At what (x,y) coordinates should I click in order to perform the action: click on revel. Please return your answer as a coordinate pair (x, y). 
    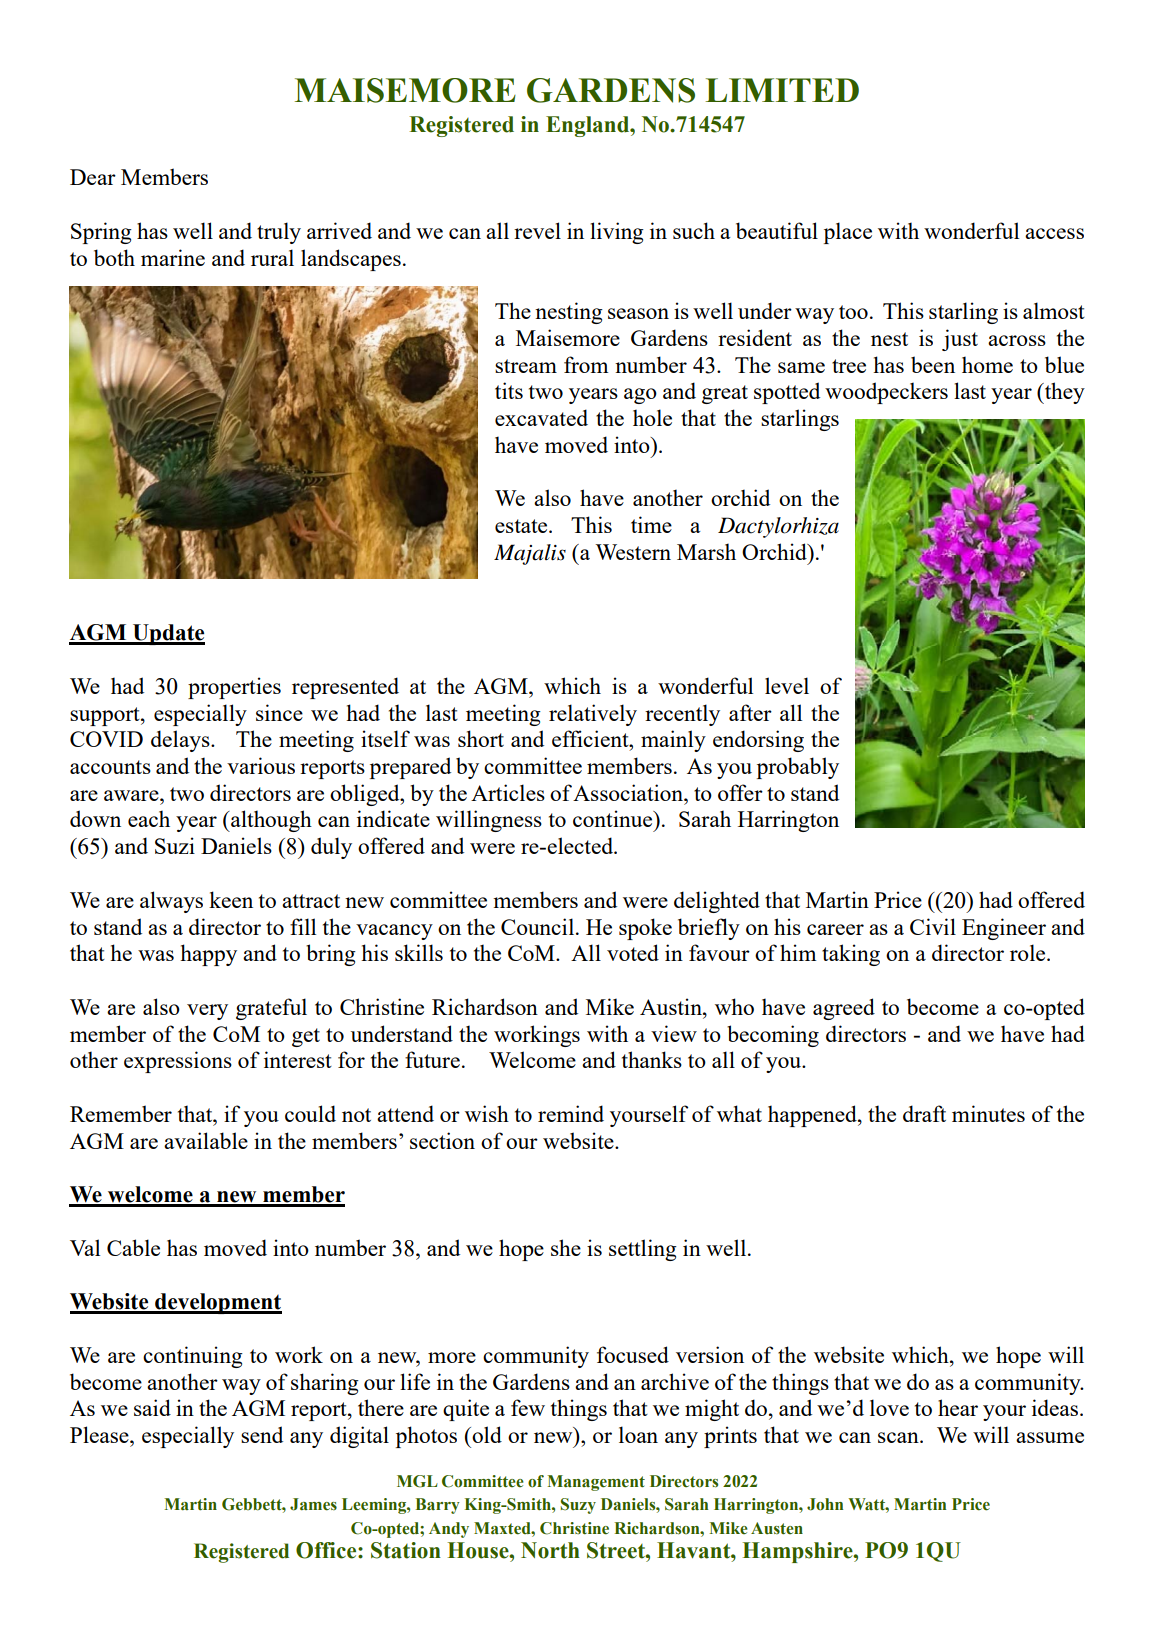
    Looking at the image, I should click on (537, 230).
